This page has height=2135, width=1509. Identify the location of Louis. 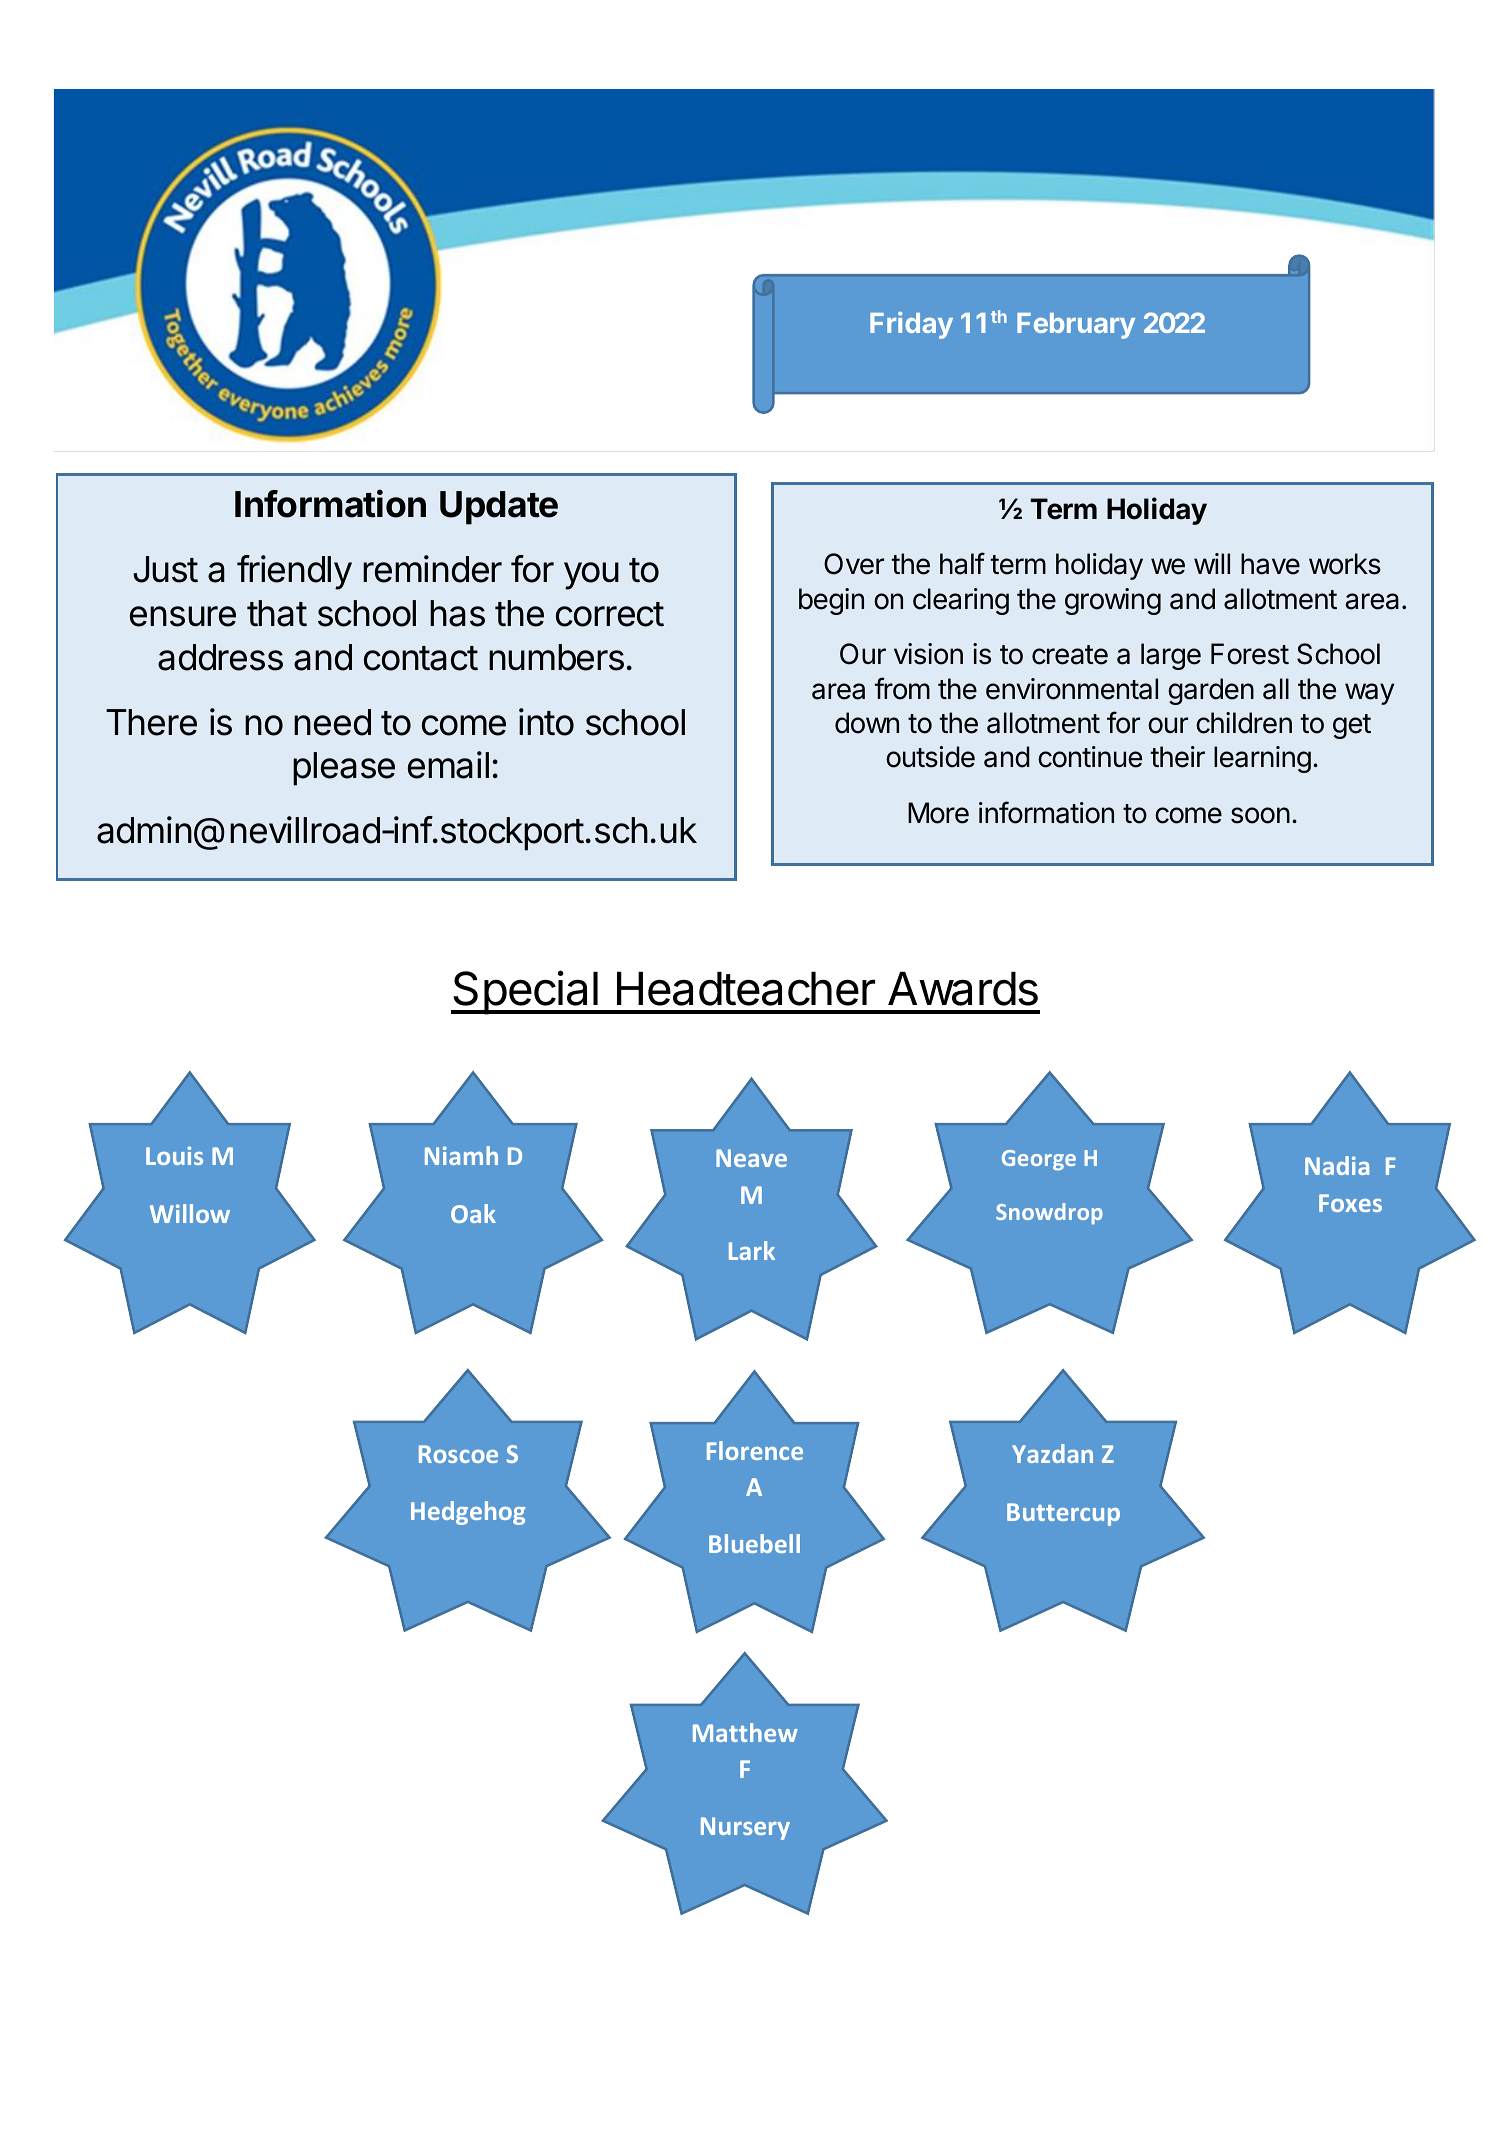
(174, 1155).
